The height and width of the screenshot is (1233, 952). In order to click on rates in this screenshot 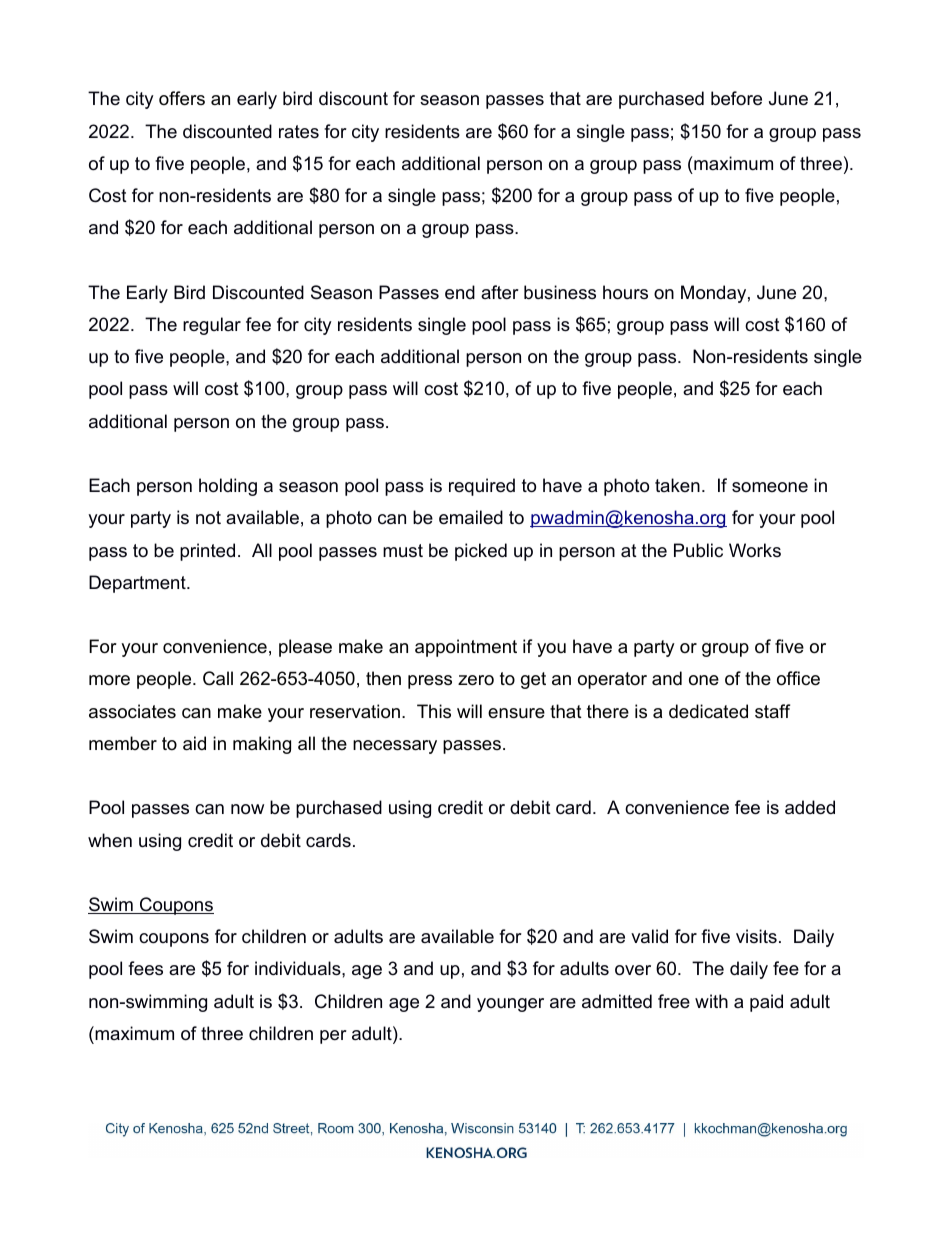, I will do `click(299, 132)`.
